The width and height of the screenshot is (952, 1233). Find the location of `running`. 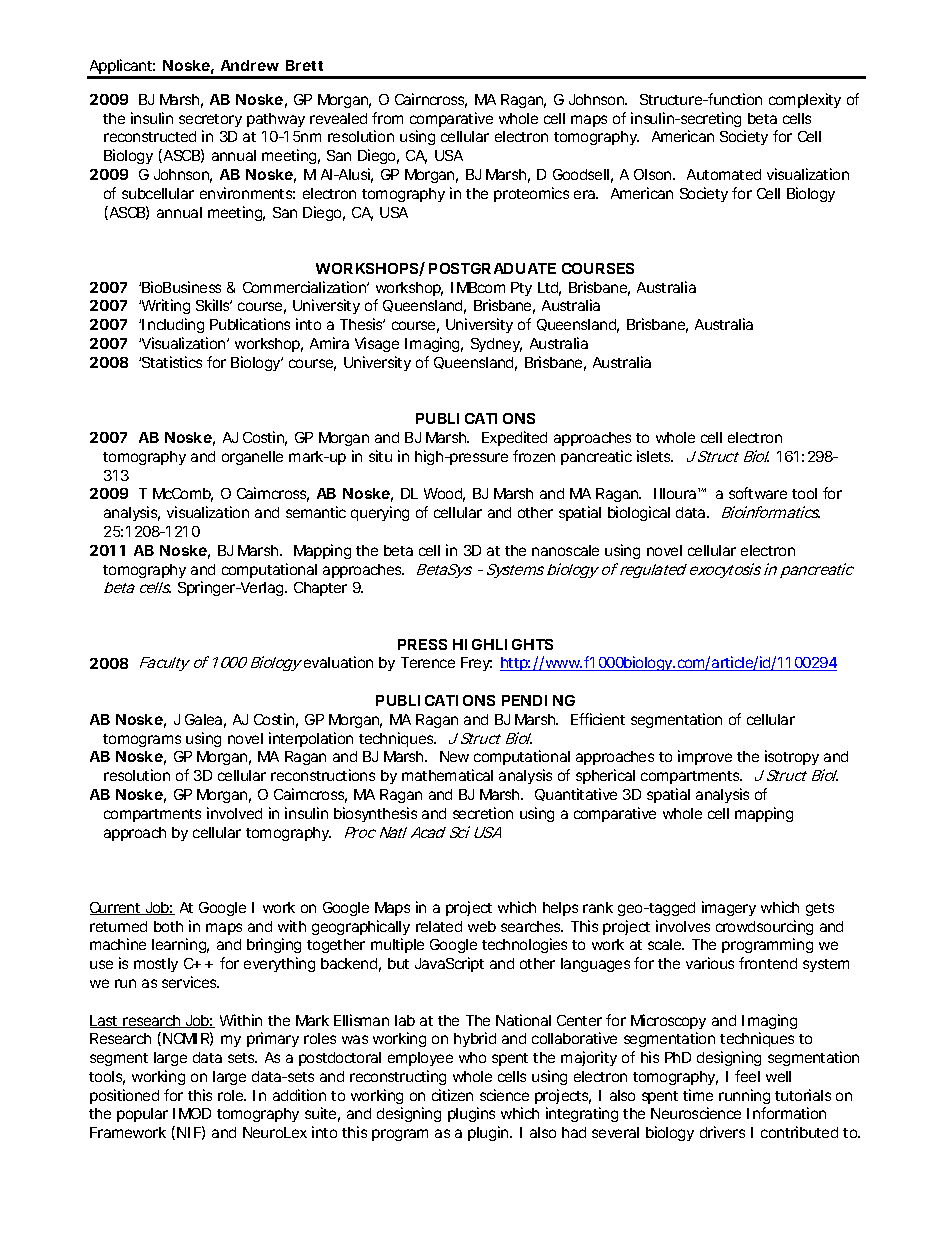

running is located at coordinates (744, 1096).
